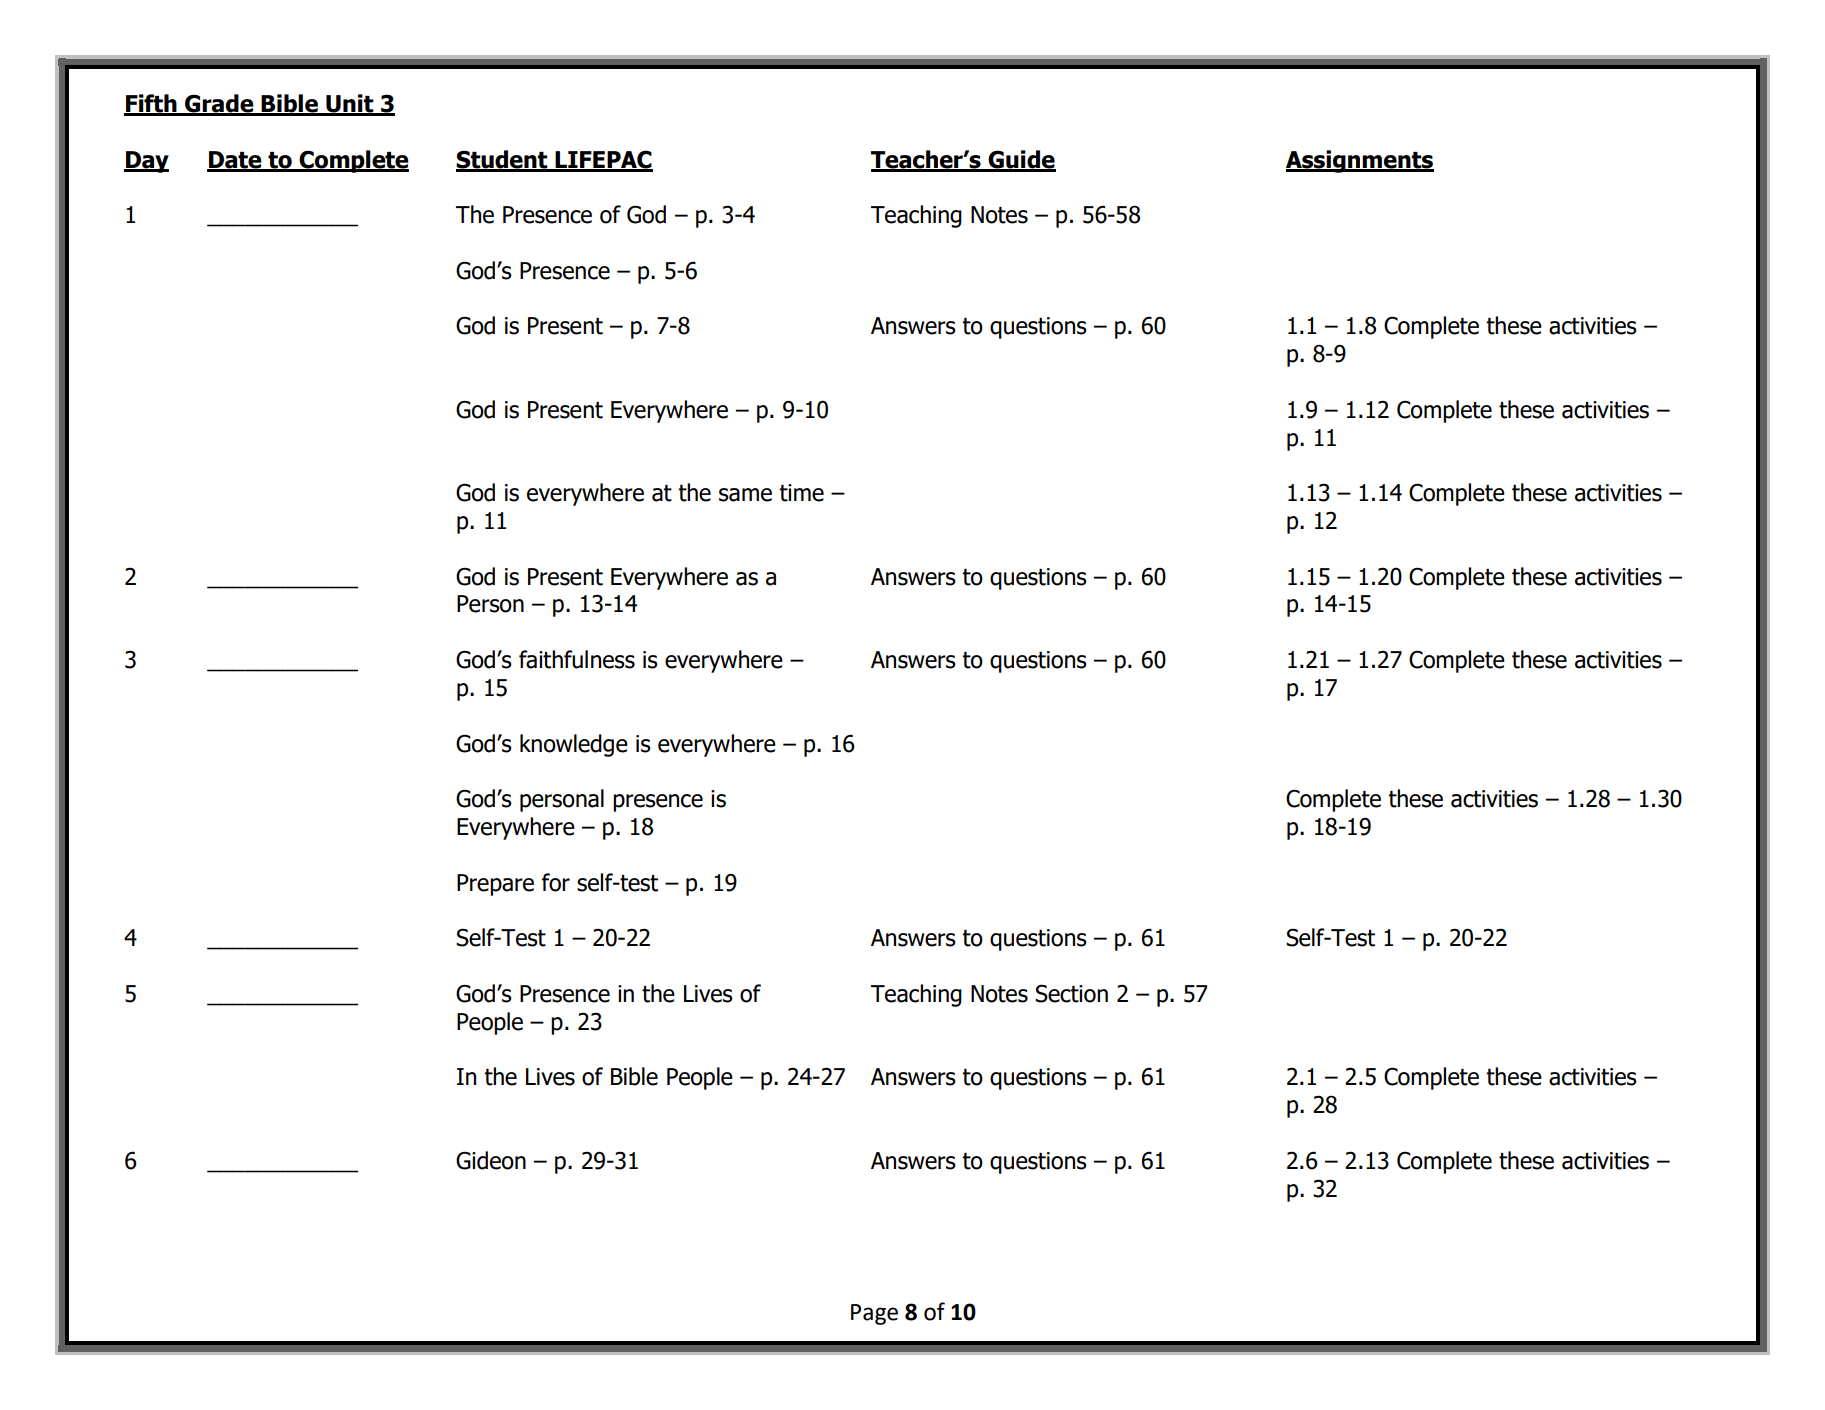  What do you see at coordinates (1071, 993) in the page?
I see `Section` at bounding box center [1071, 993].
